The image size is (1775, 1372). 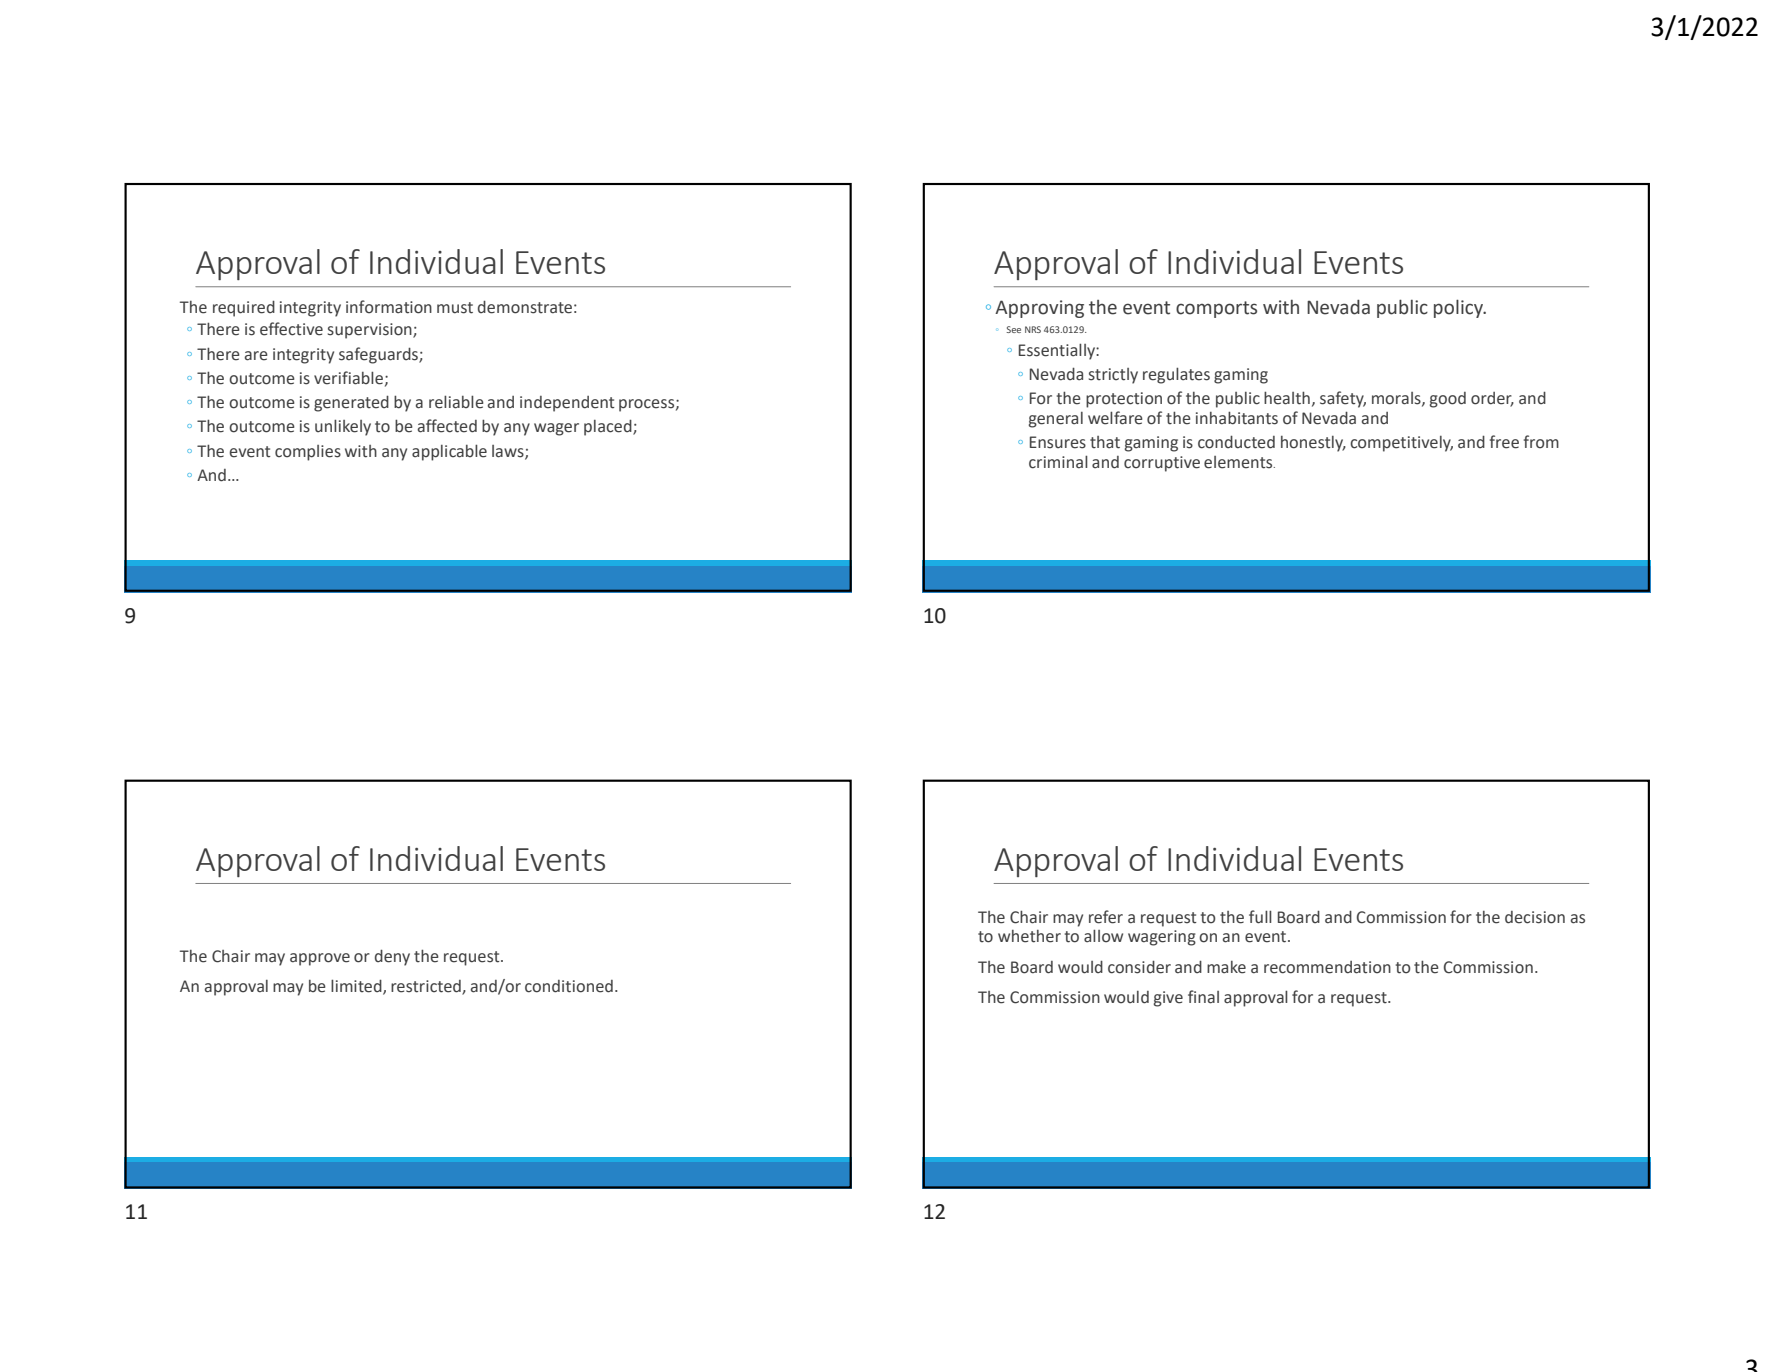 I want to click on complies, so click(x=308, y=453).
